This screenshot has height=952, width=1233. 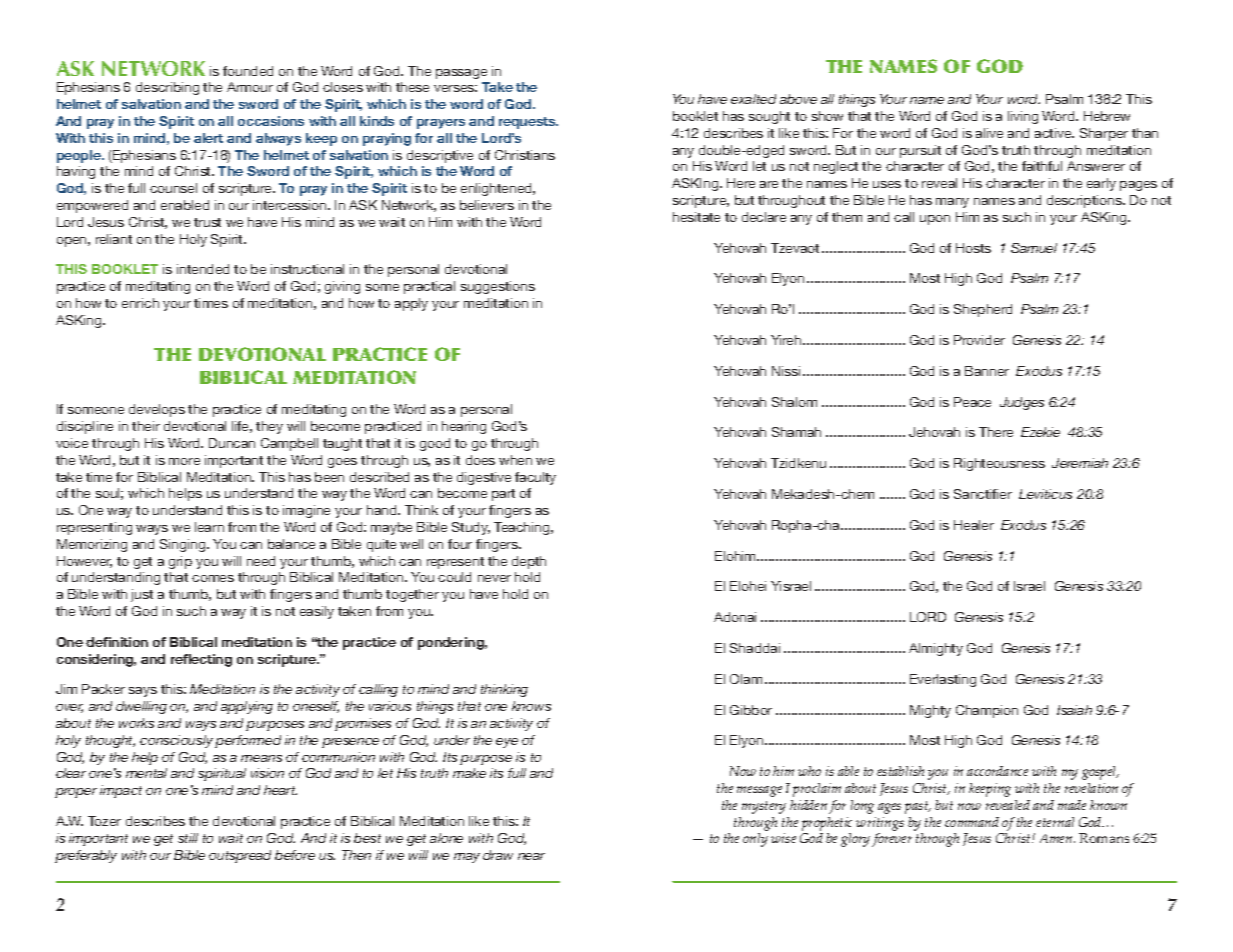 What do you see at coordinates (529, 562) in the screenshot?
I see `depth` at bounding box center [529, 562].
